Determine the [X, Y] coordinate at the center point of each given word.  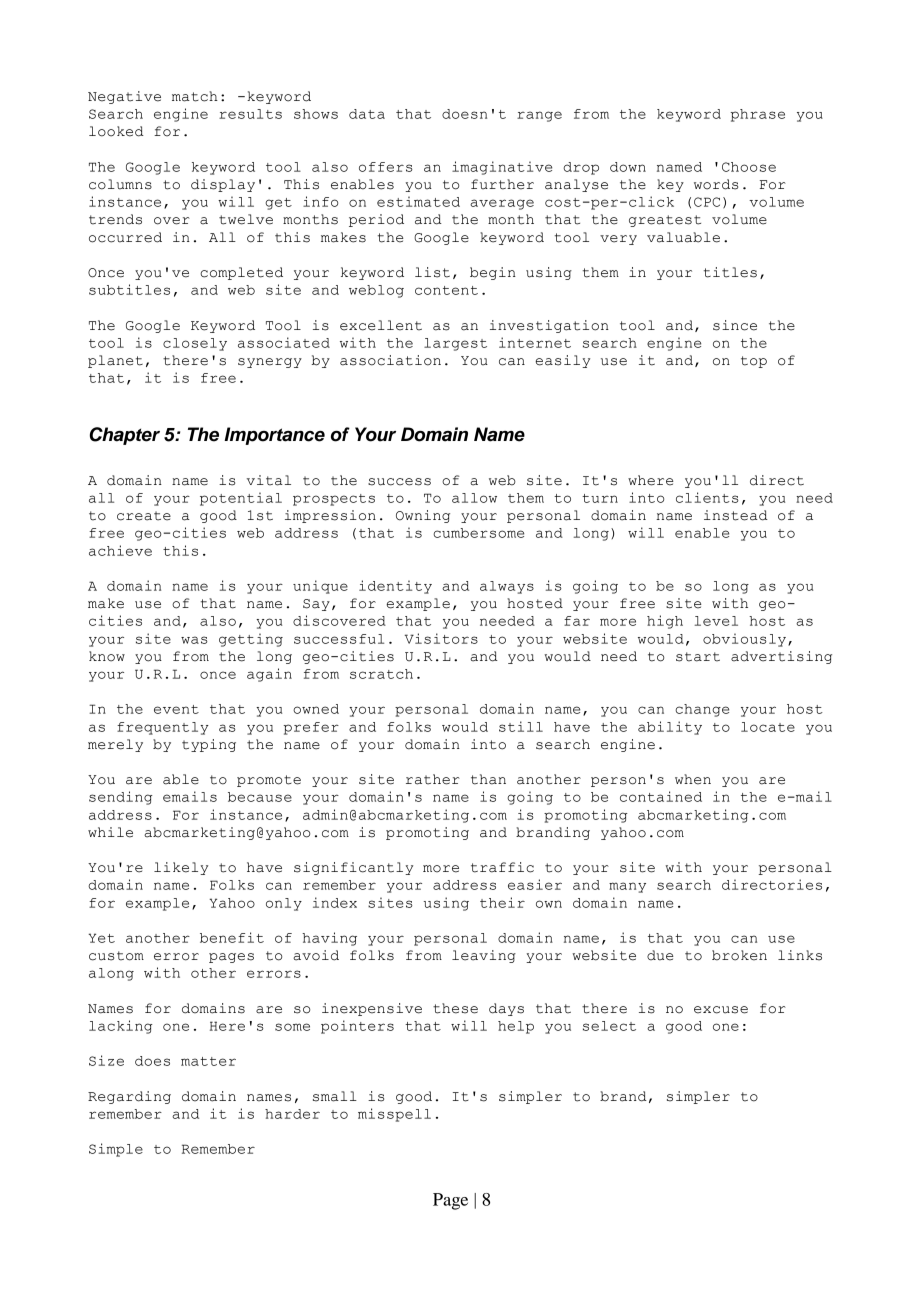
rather [433, 779]
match [195, 96]
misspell [394, 1115]
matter [208, 1061]
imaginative [502, 168]
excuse [721, 1010]
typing [209, 745]
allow [474, 498]
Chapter [125, 436]
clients [707, 497]
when [693, 779]
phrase [757, 115]
